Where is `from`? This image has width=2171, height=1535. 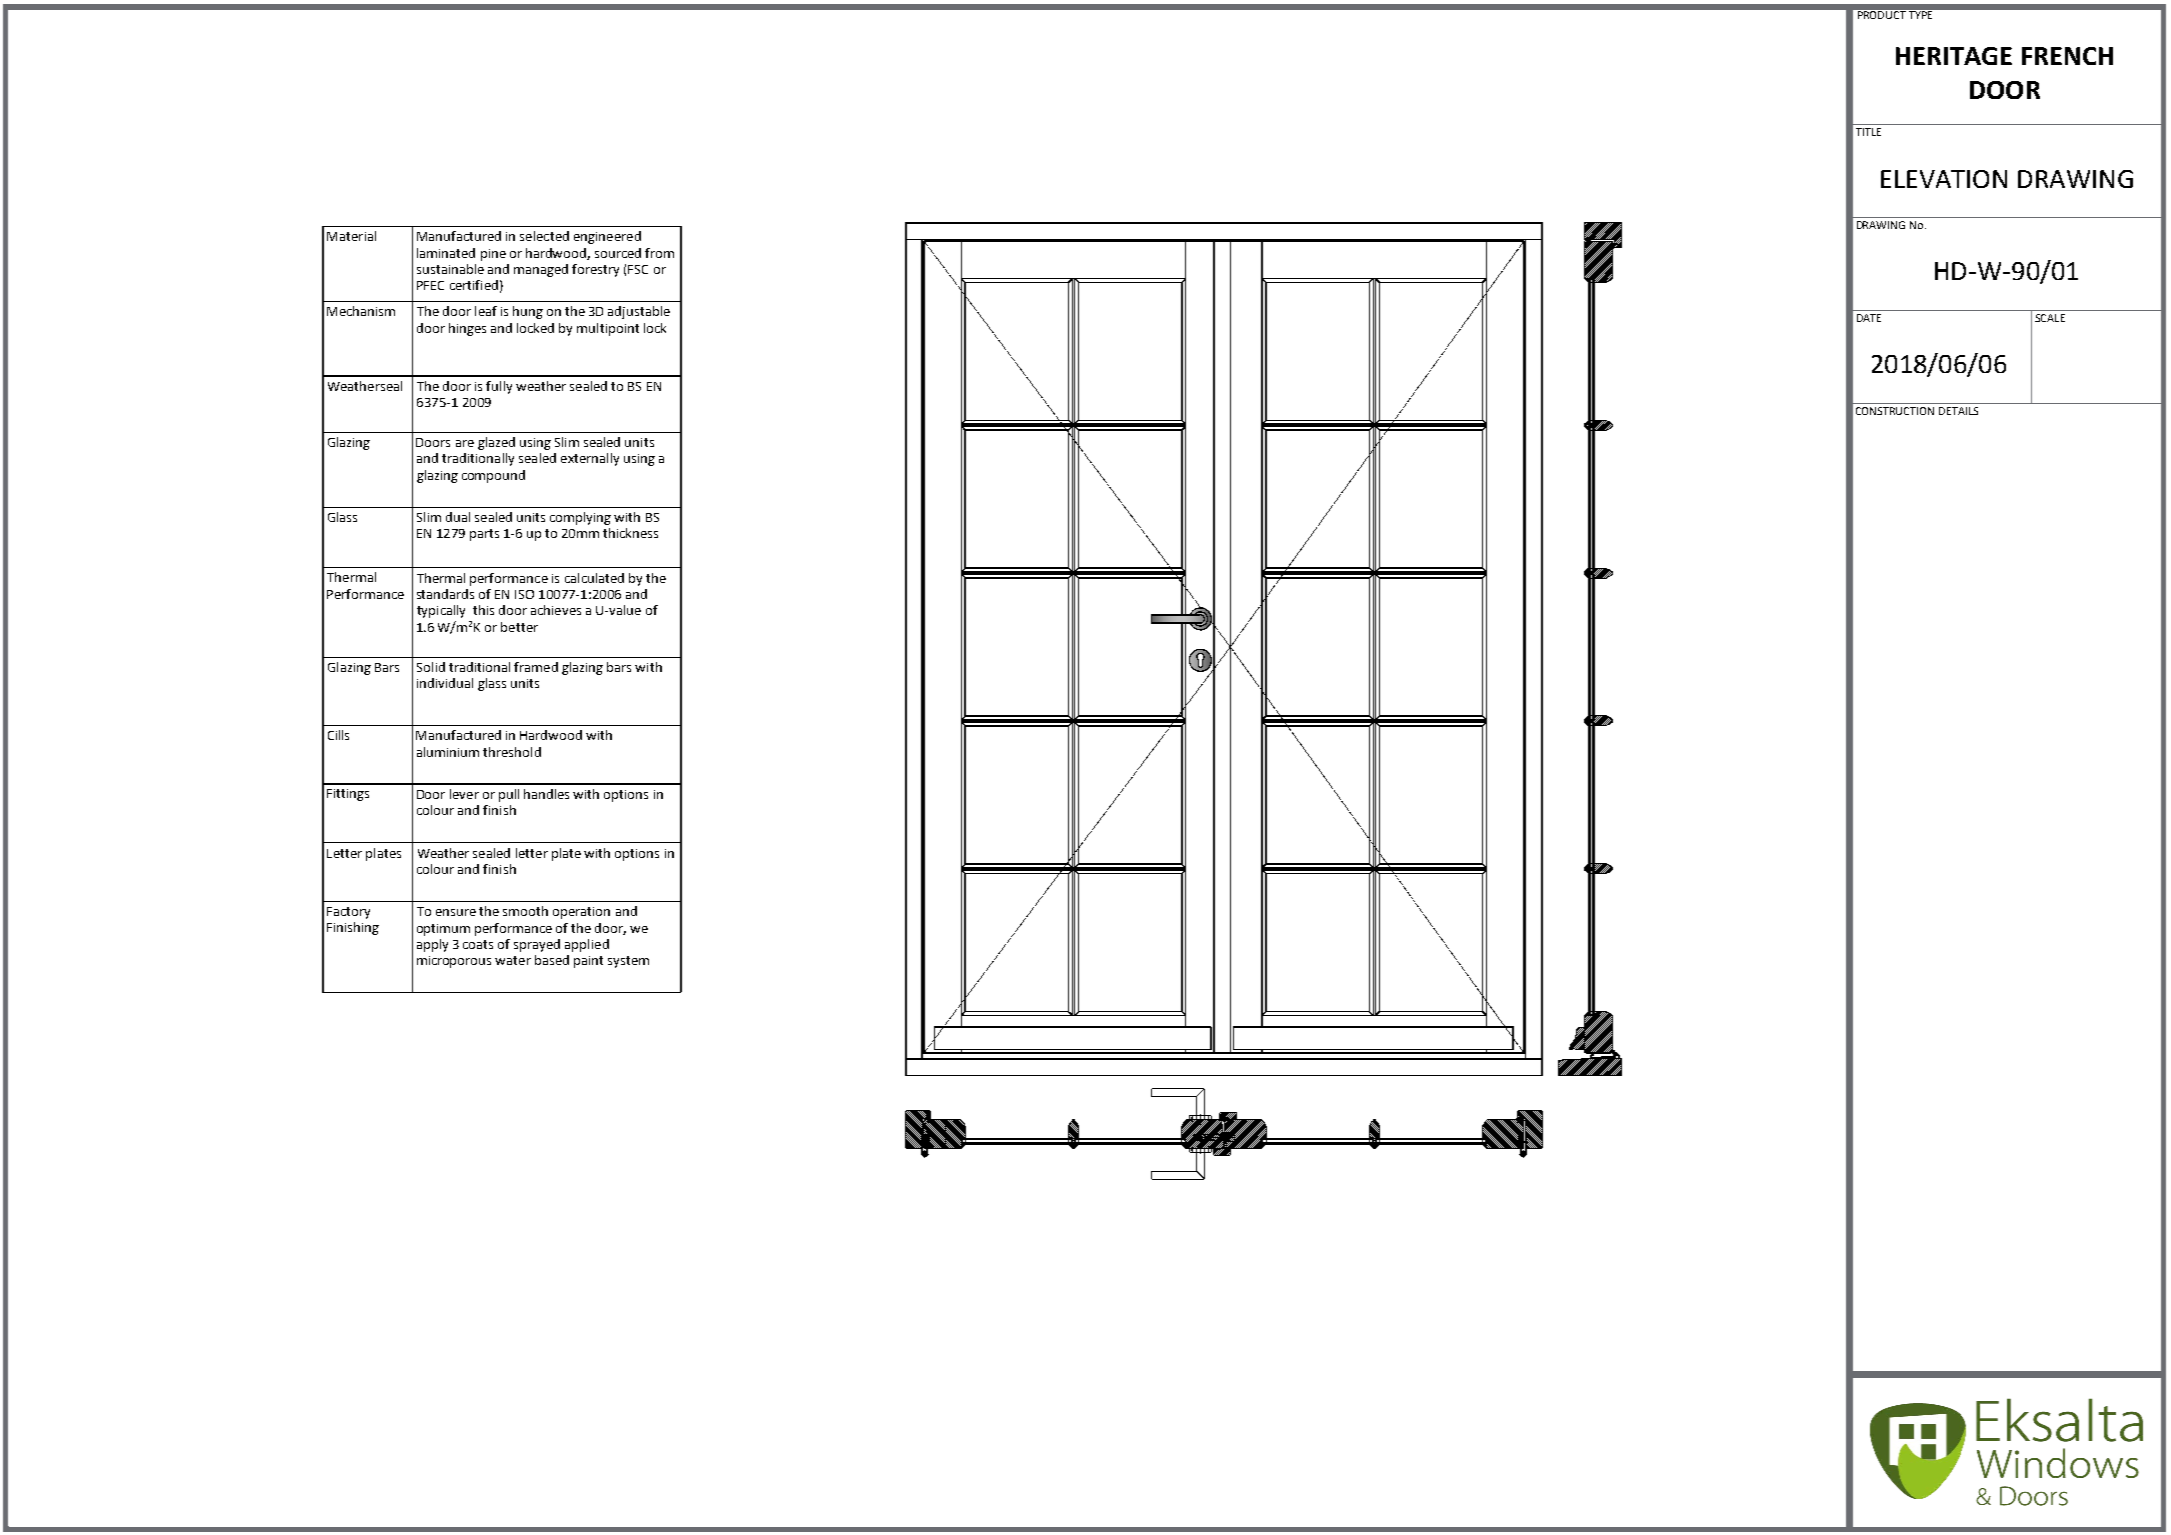
from is located at coordinates (659, 253).
